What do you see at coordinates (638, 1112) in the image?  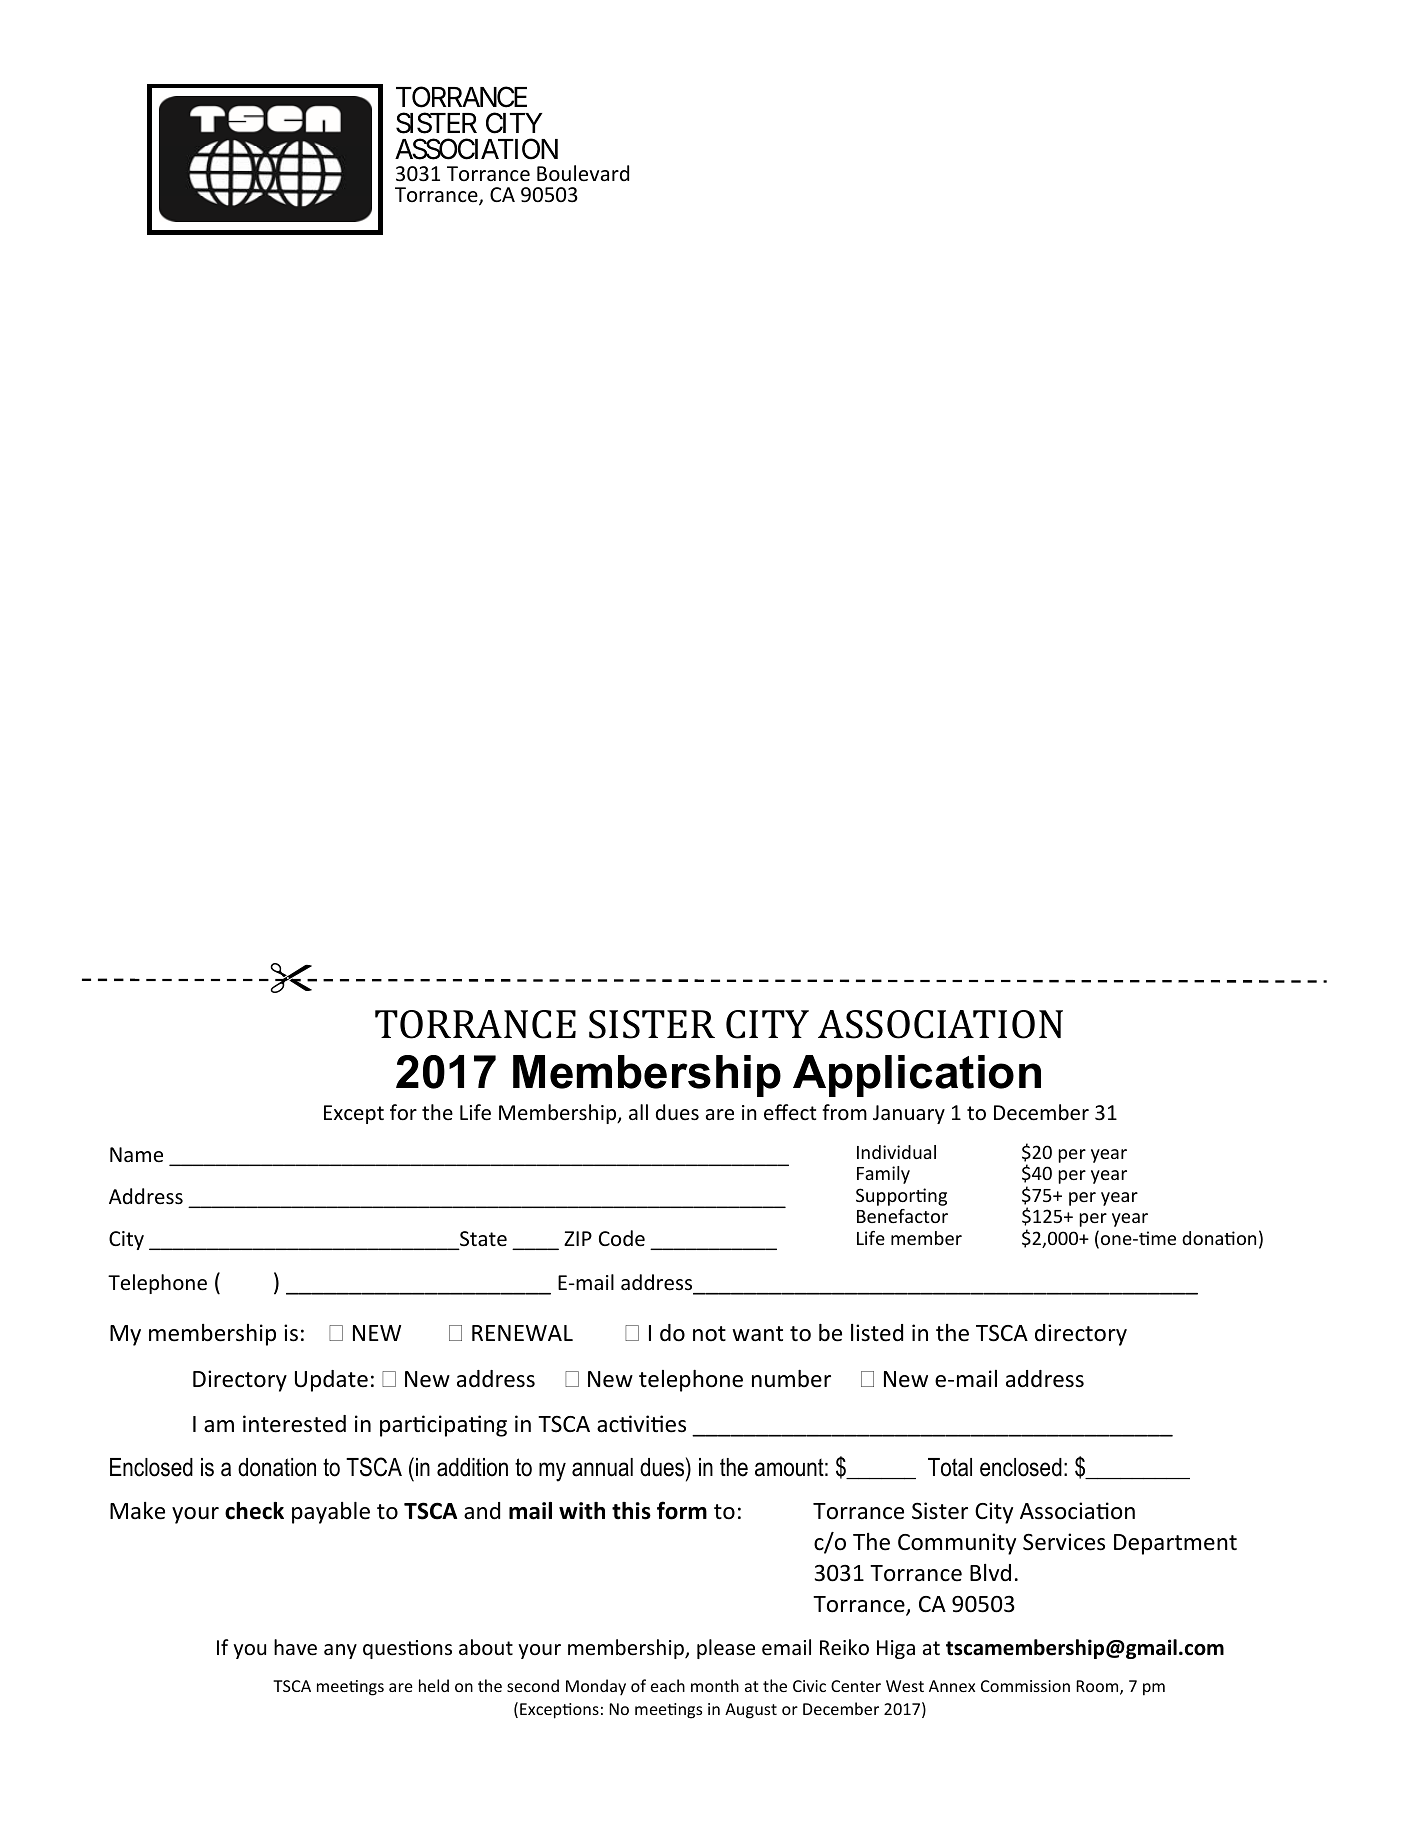 I see `all` at bounding box center [638, 1112].
